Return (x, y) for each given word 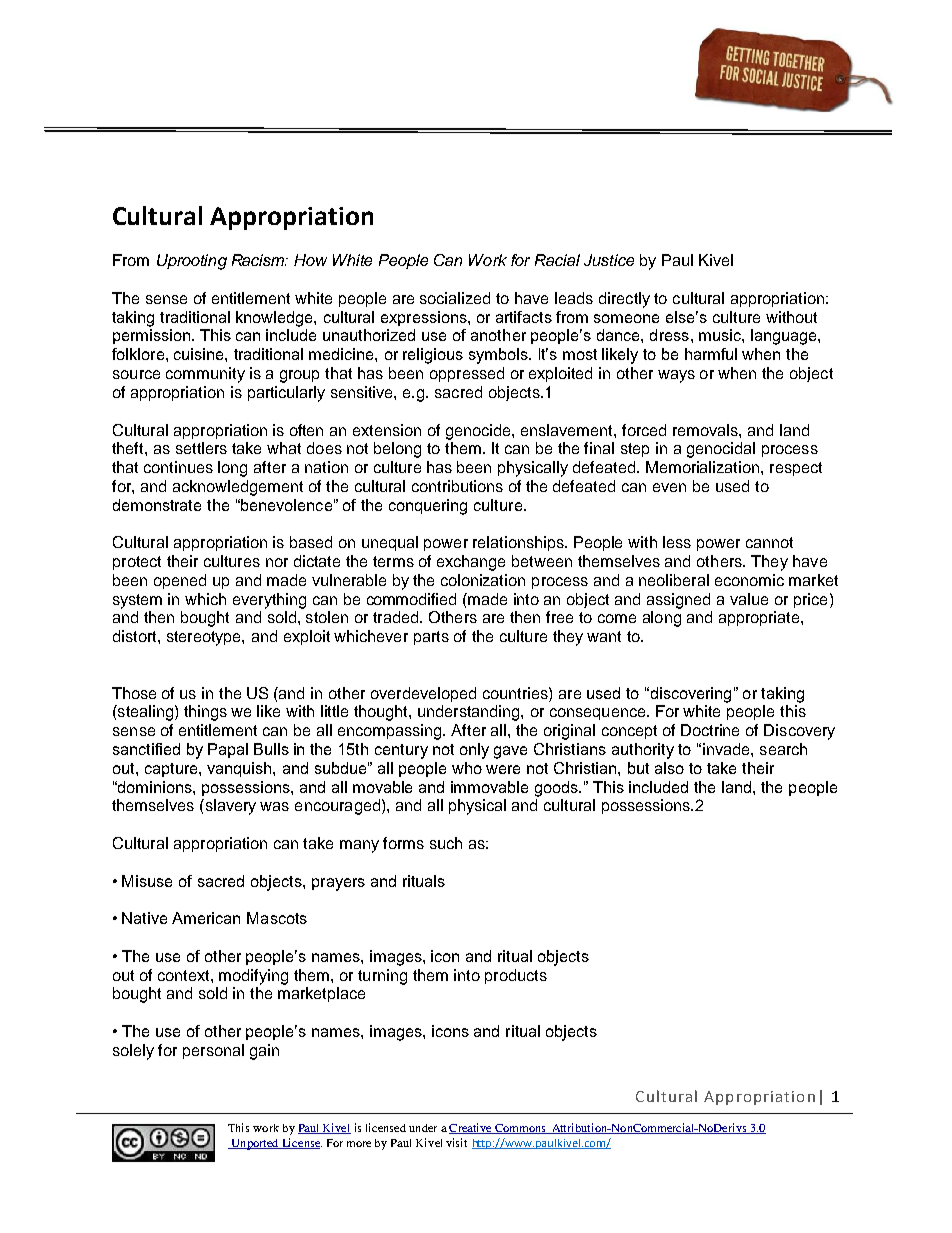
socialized (455, 298)
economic (749, 580)
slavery (229, 807)
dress (669, 335)
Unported (255, 1144)
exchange (471, 563)
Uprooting (192, 262)
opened (180, 581)
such (446, 843)
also (669, 768)
